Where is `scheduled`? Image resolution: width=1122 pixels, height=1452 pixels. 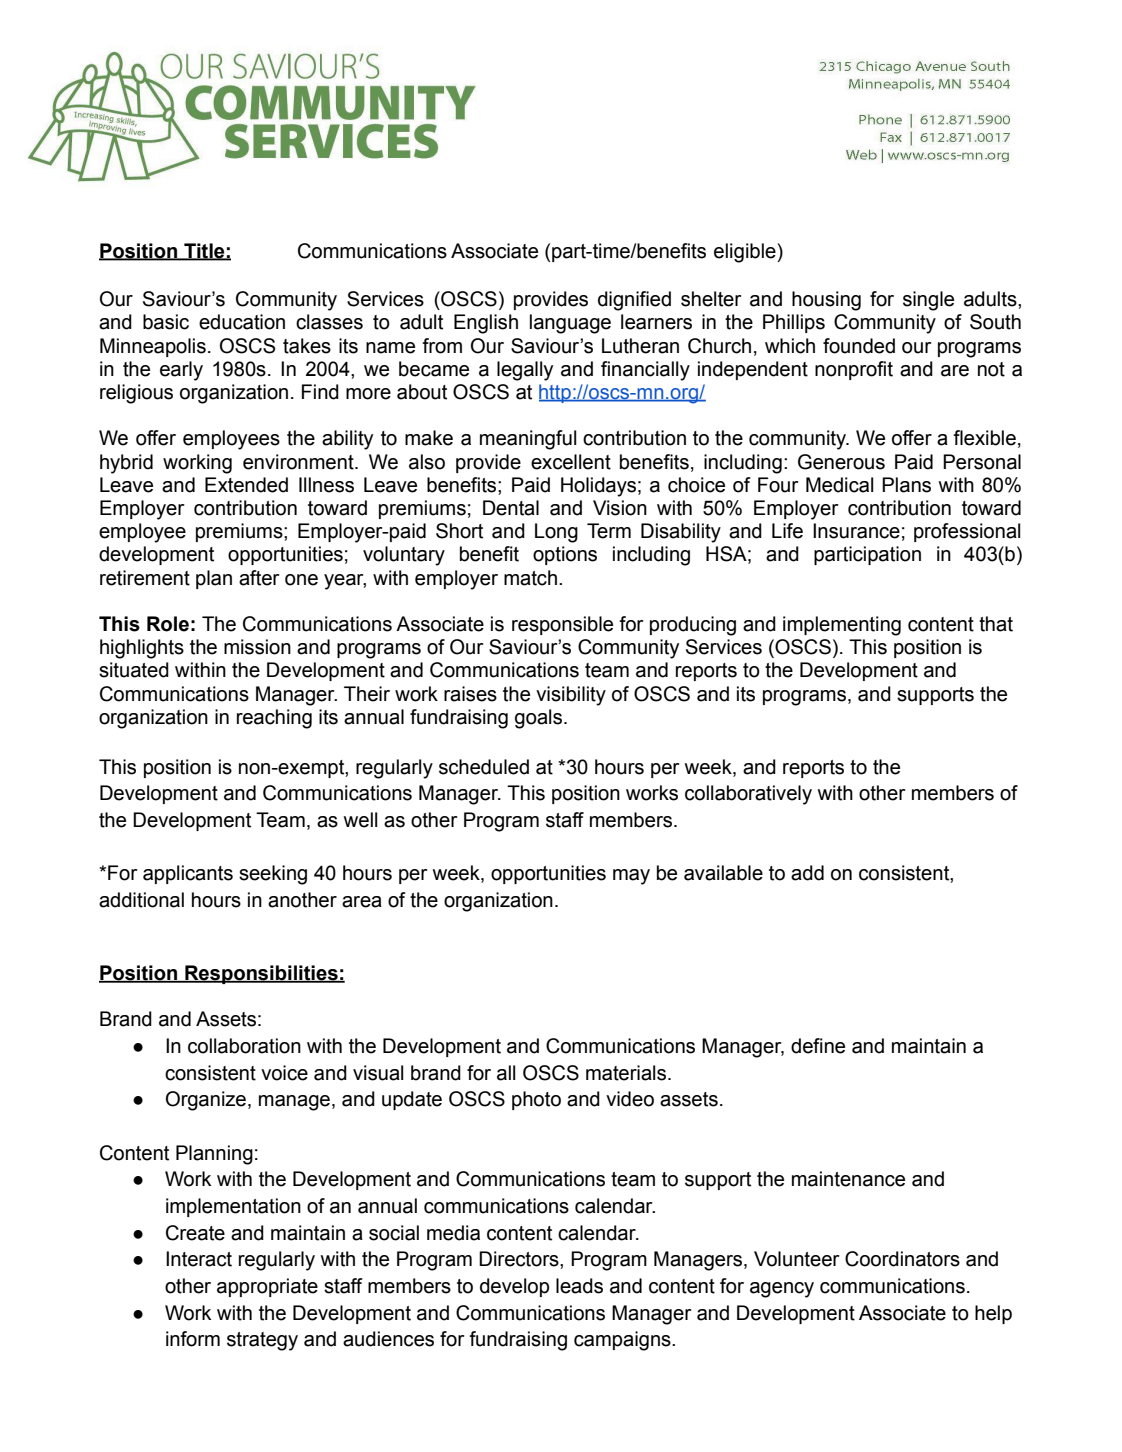
scheduled is located at coordinates (484, 767).
